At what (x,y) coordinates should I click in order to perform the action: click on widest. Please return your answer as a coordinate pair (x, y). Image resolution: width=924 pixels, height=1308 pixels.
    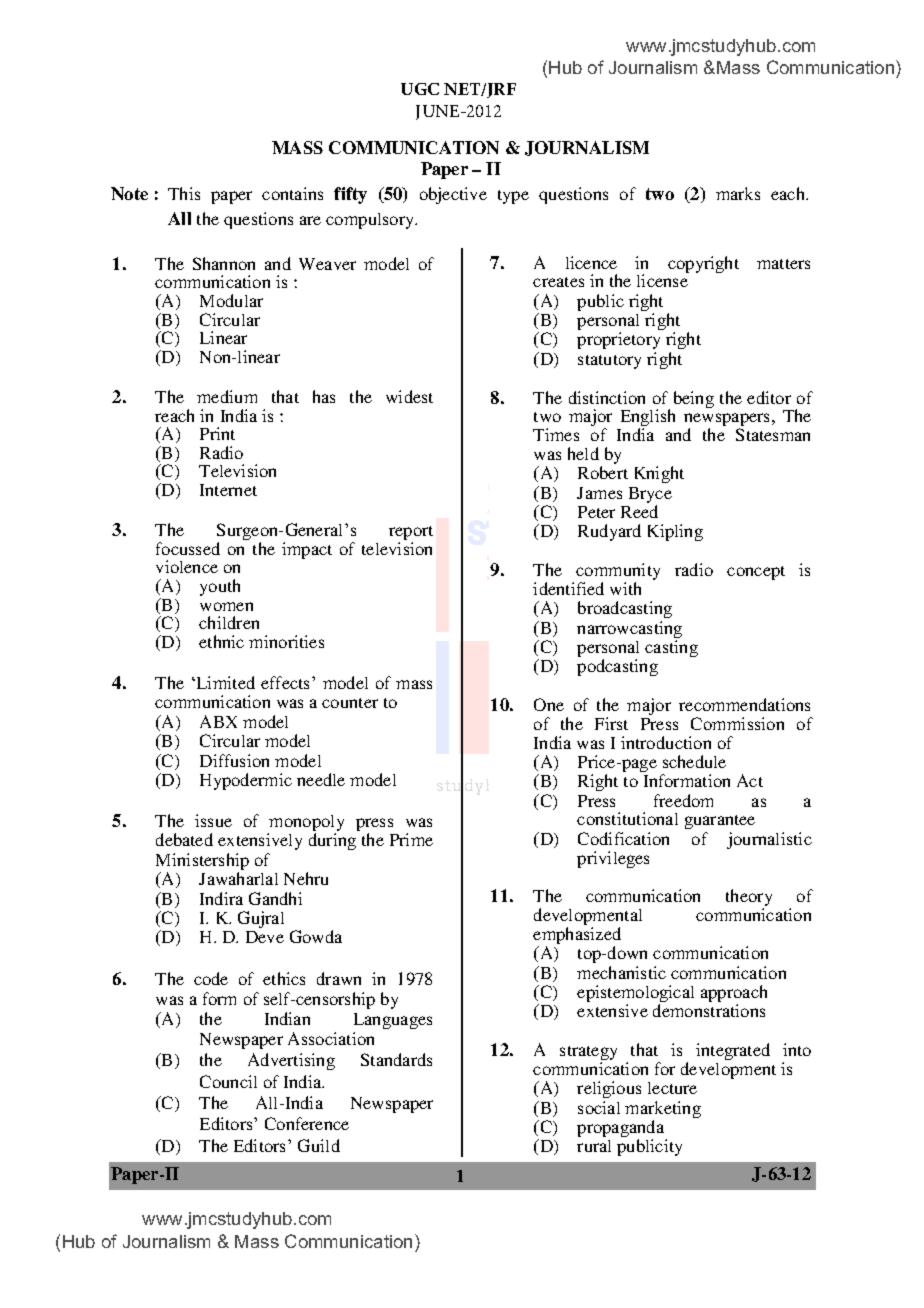
    Looking at the image, I should click on (409, 396).
